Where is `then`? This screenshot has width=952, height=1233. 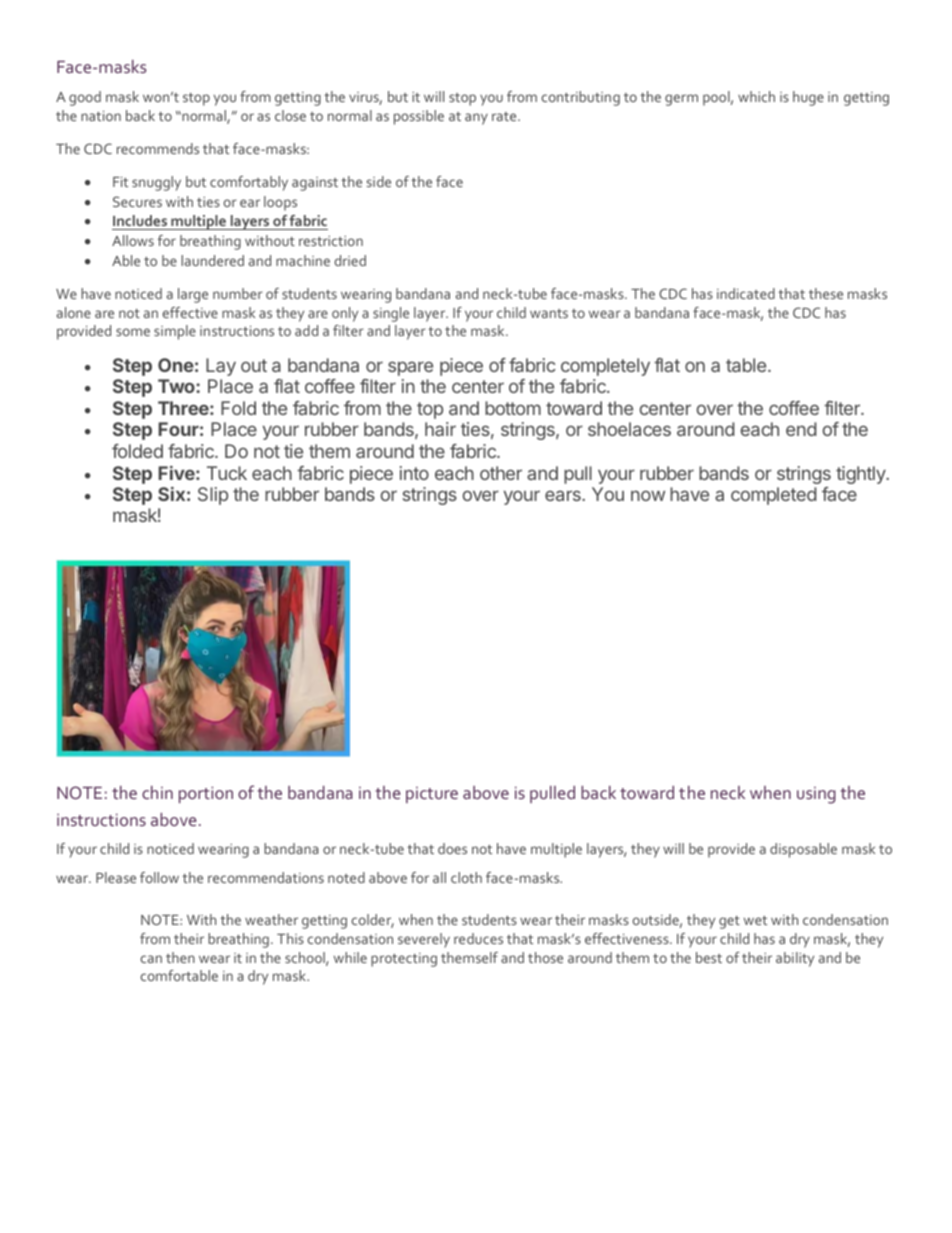 then is located at coordinates (180, 957).
